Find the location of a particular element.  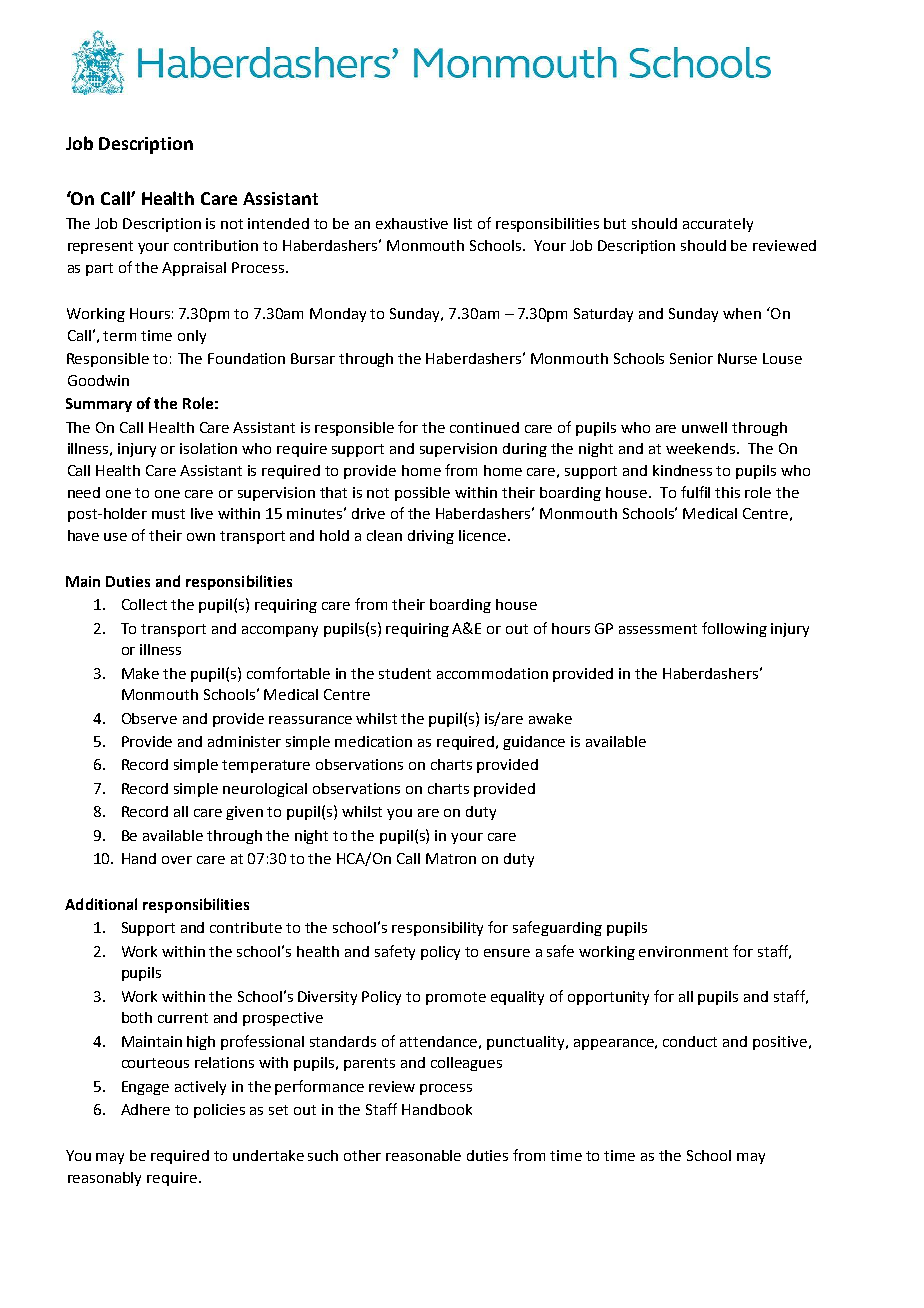

Appraisal is located at coordinates (194, 269).
